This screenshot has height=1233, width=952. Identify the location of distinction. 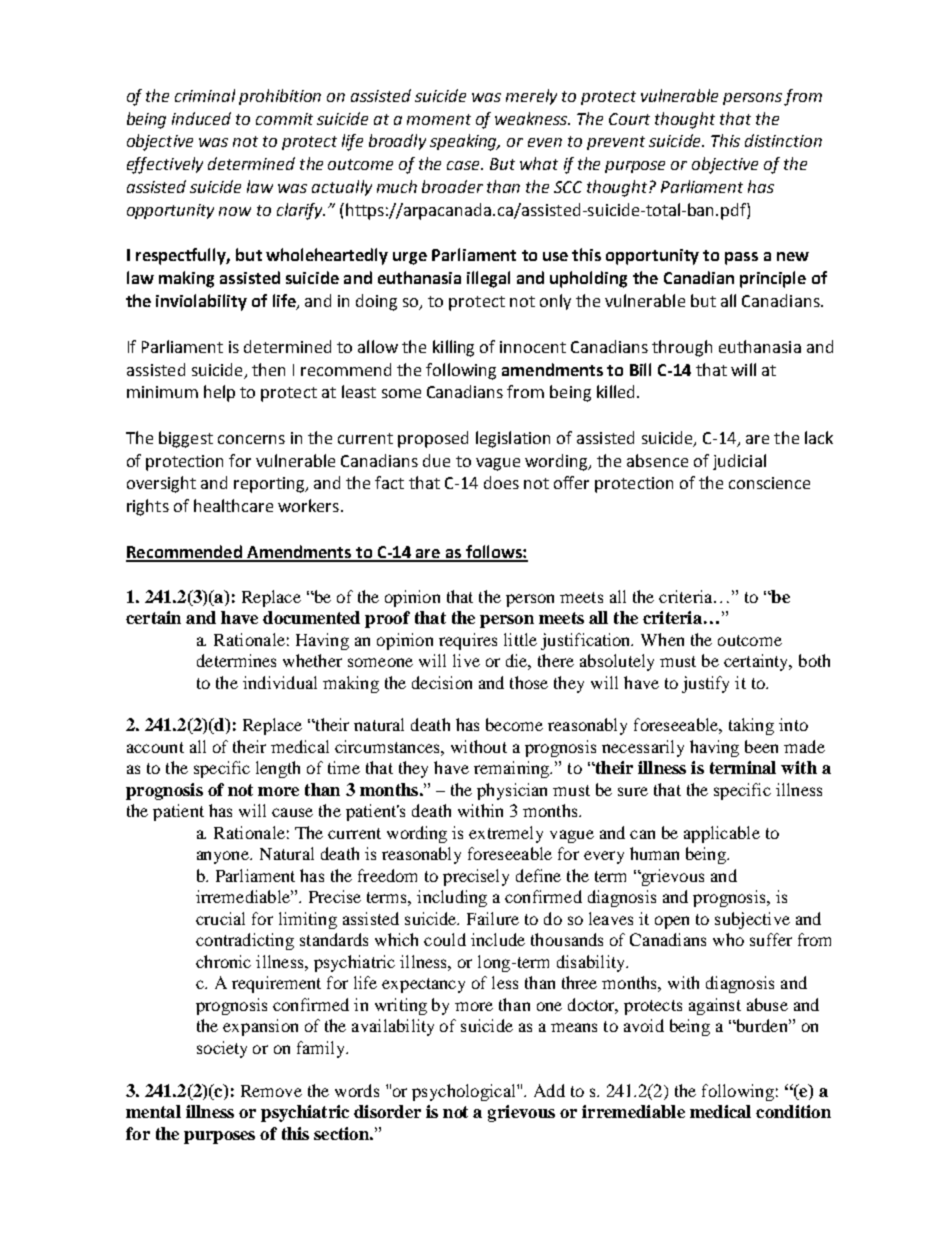
(783, 140).
